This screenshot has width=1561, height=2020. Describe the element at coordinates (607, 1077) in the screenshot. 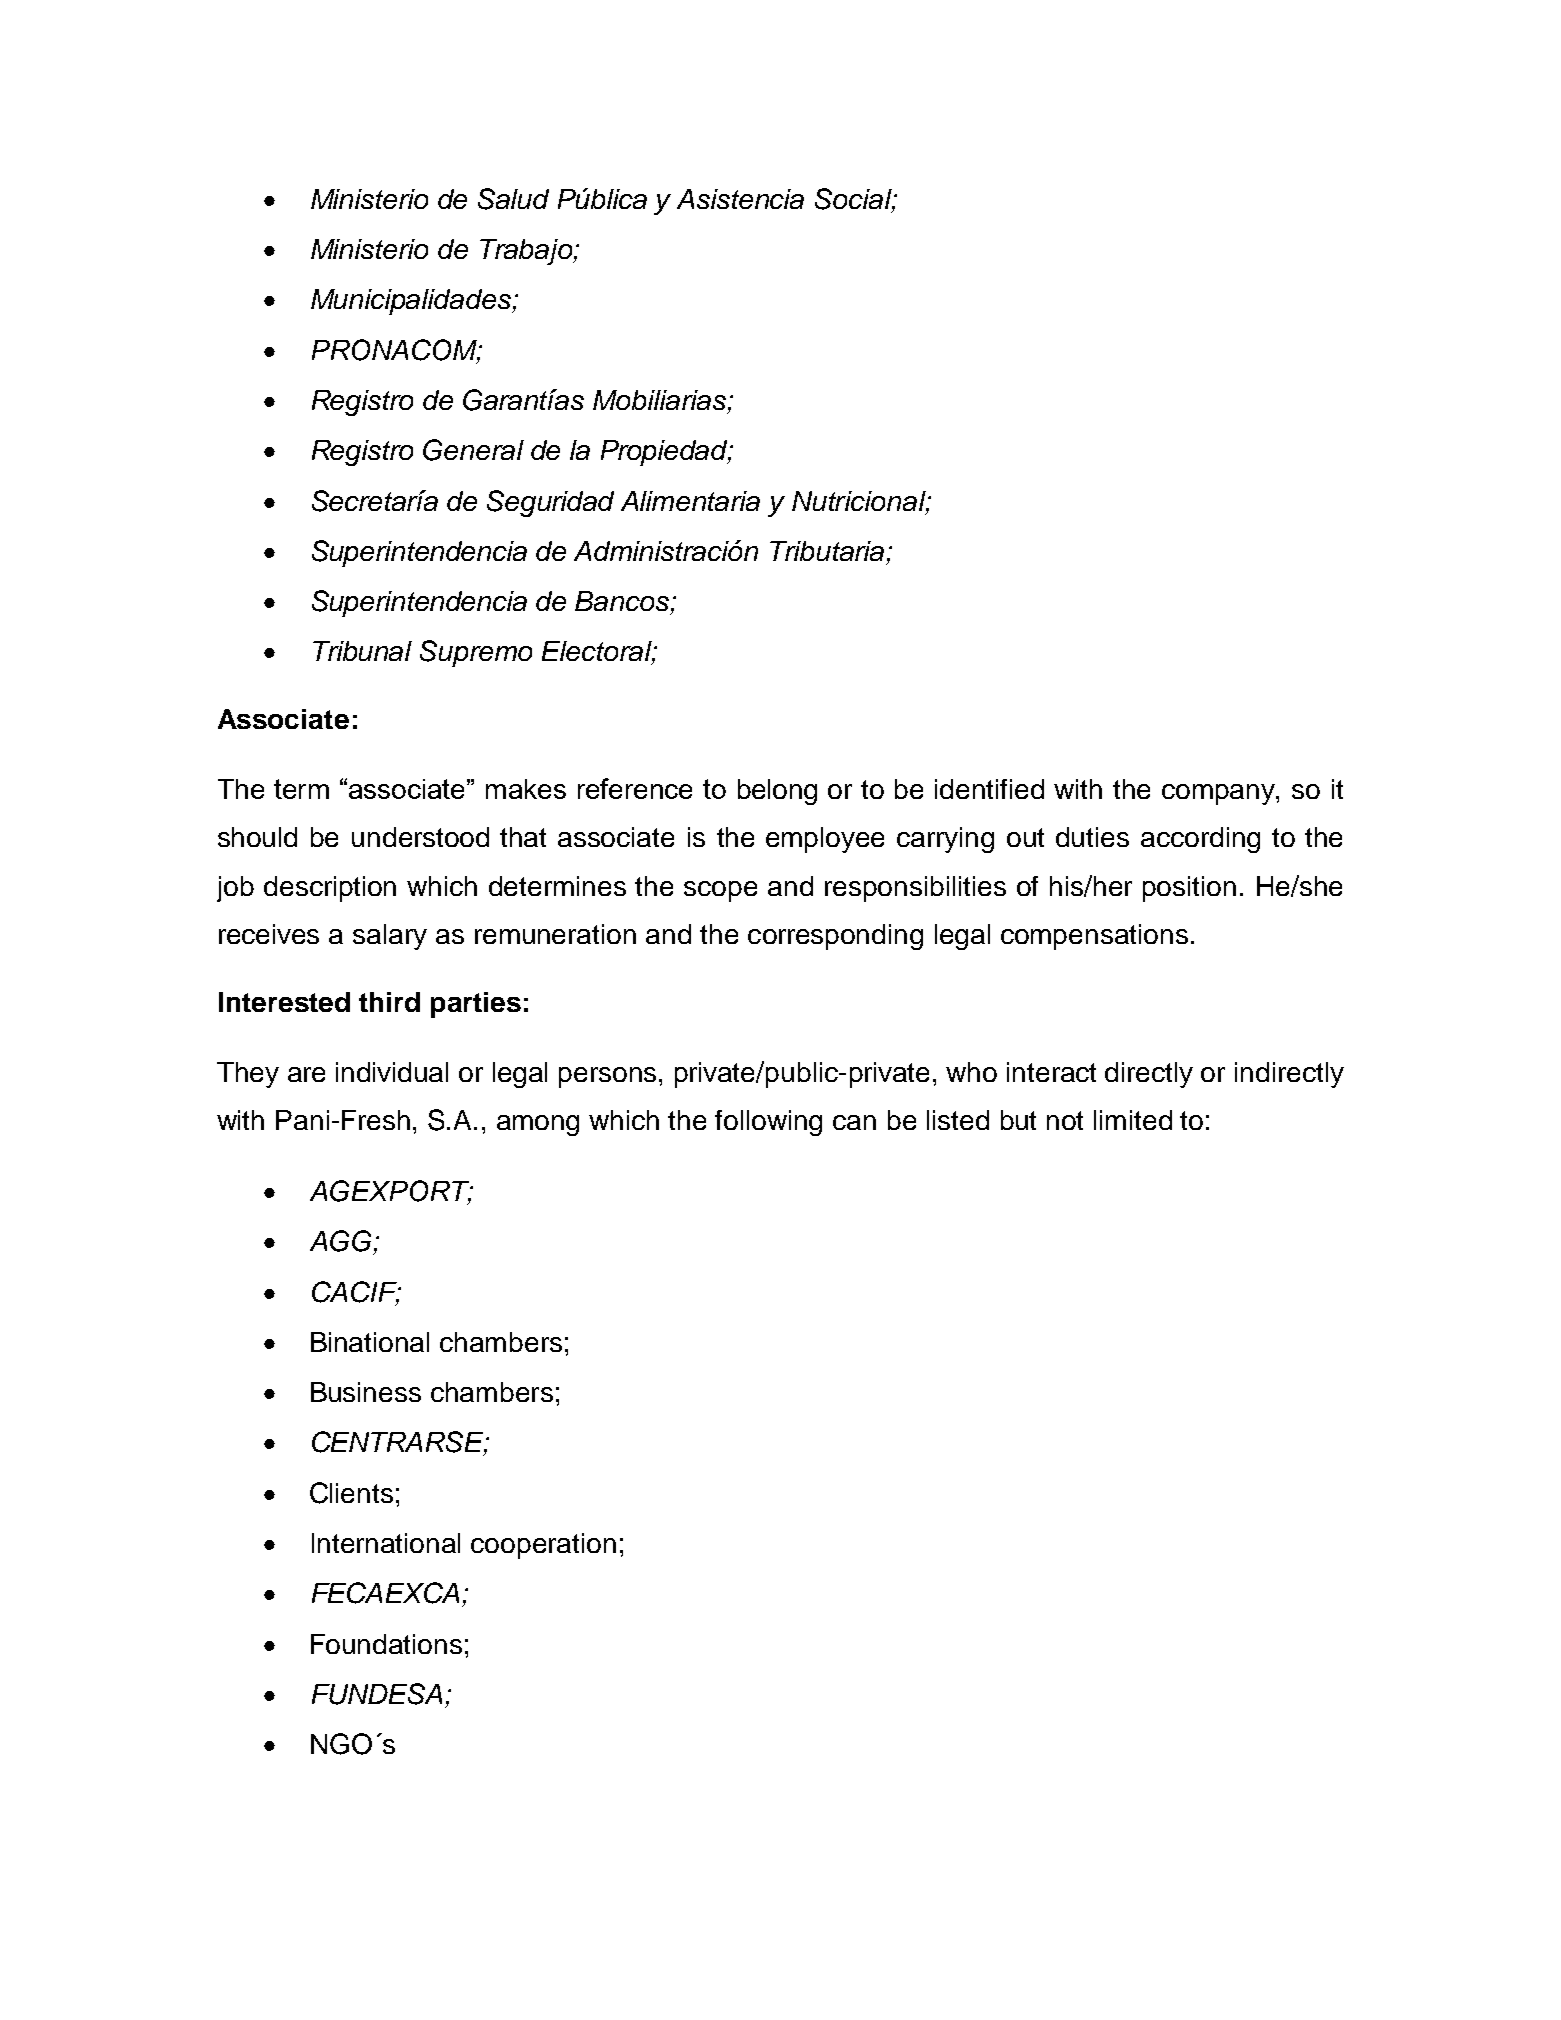

I see `persons` at that location.
